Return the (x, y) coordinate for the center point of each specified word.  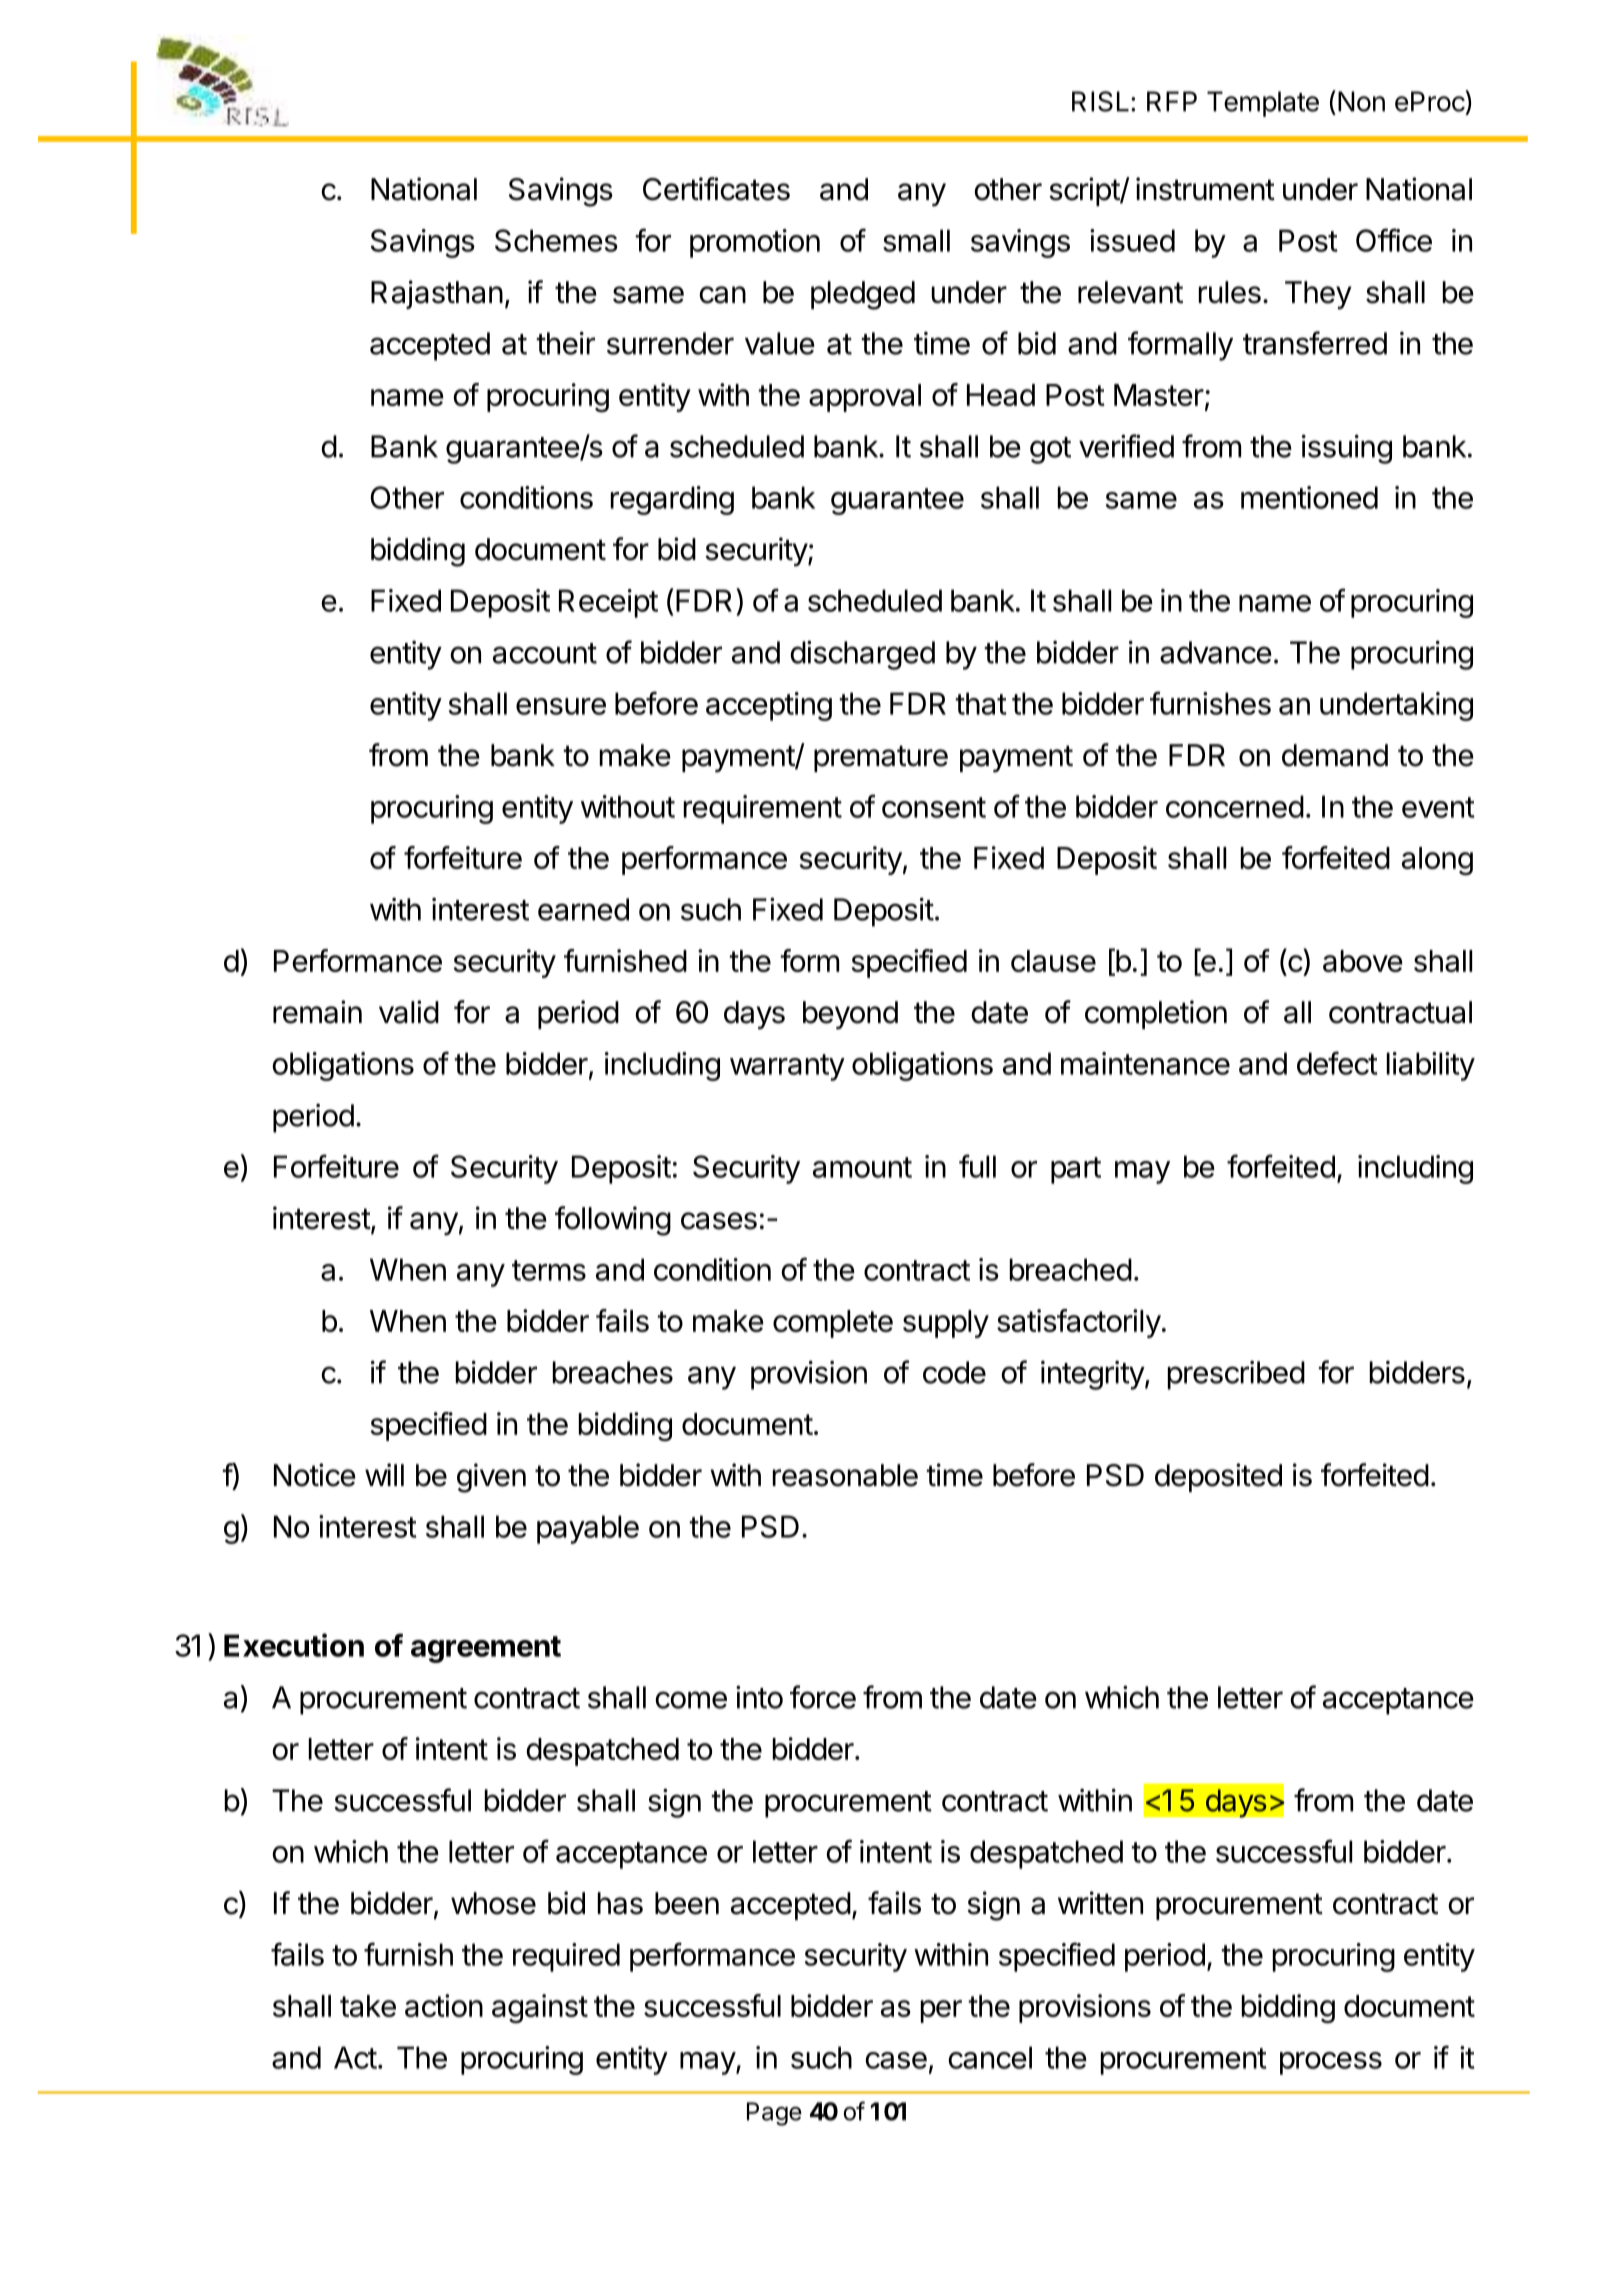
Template (1263, 104)
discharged (862, 655)
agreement (486, 1649)
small (916, 240)
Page (774, 2114)
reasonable (845, 1475)
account (545, 653)
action (444, 2005)
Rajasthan (437, 294)
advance (1216, 652)
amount (862, 1167)
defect (1337, 1063)
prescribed (1236, 1375)
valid (409, 1012)
